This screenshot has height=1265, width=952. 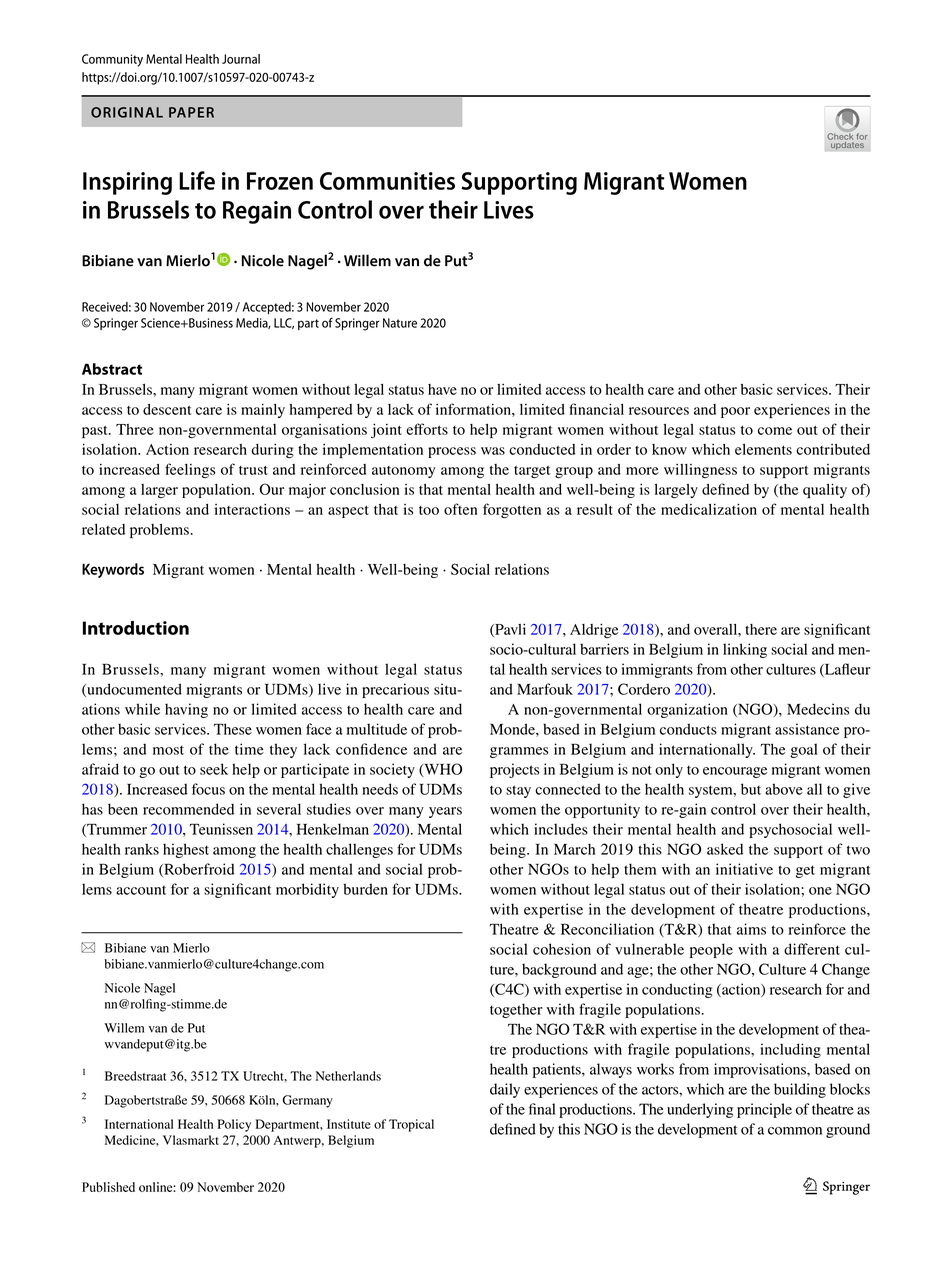 I want to click on encourage, so click(x=735, y=772).
